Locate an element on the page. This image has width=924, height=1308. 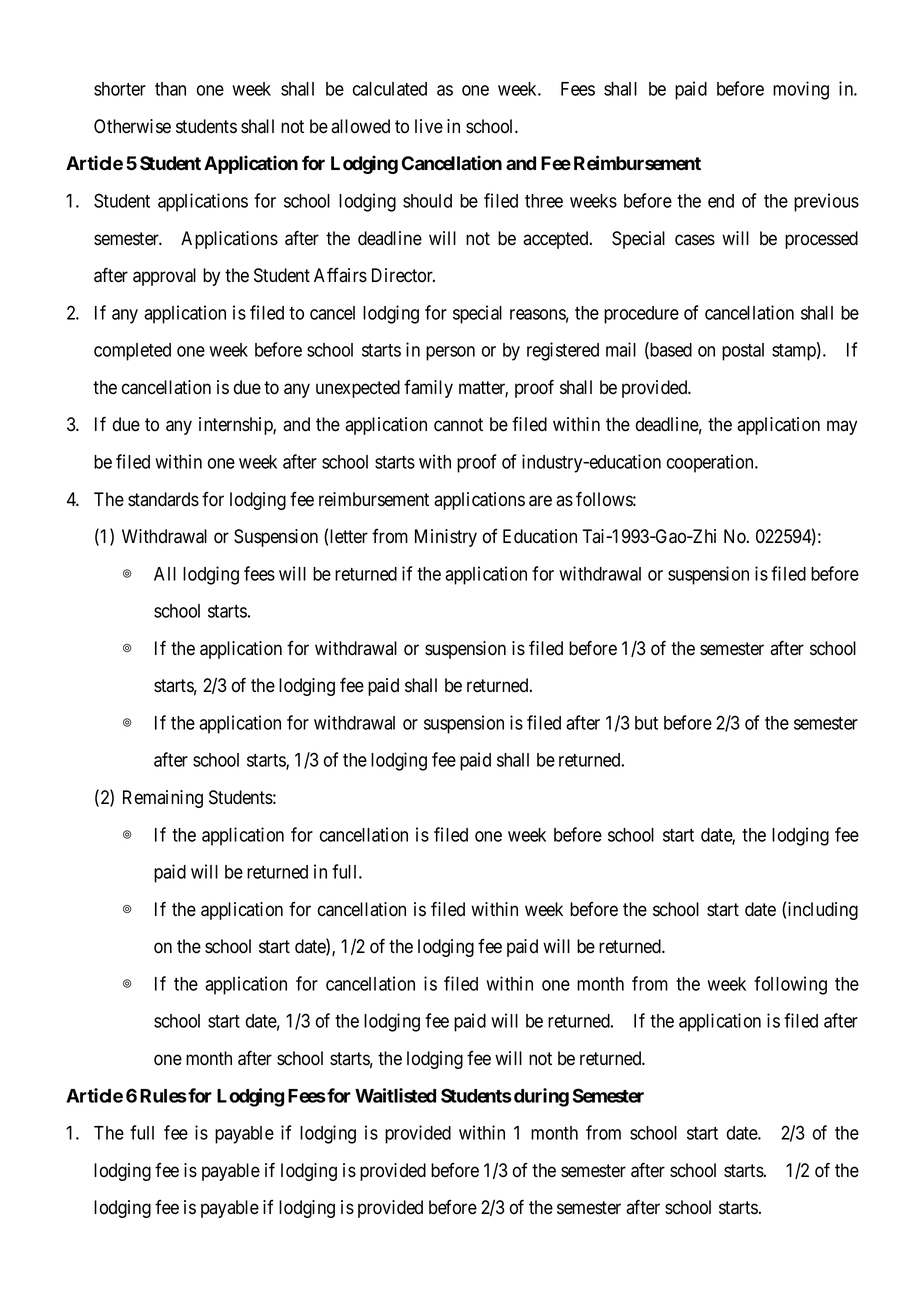
moving is located at coordinates (801, 90).
